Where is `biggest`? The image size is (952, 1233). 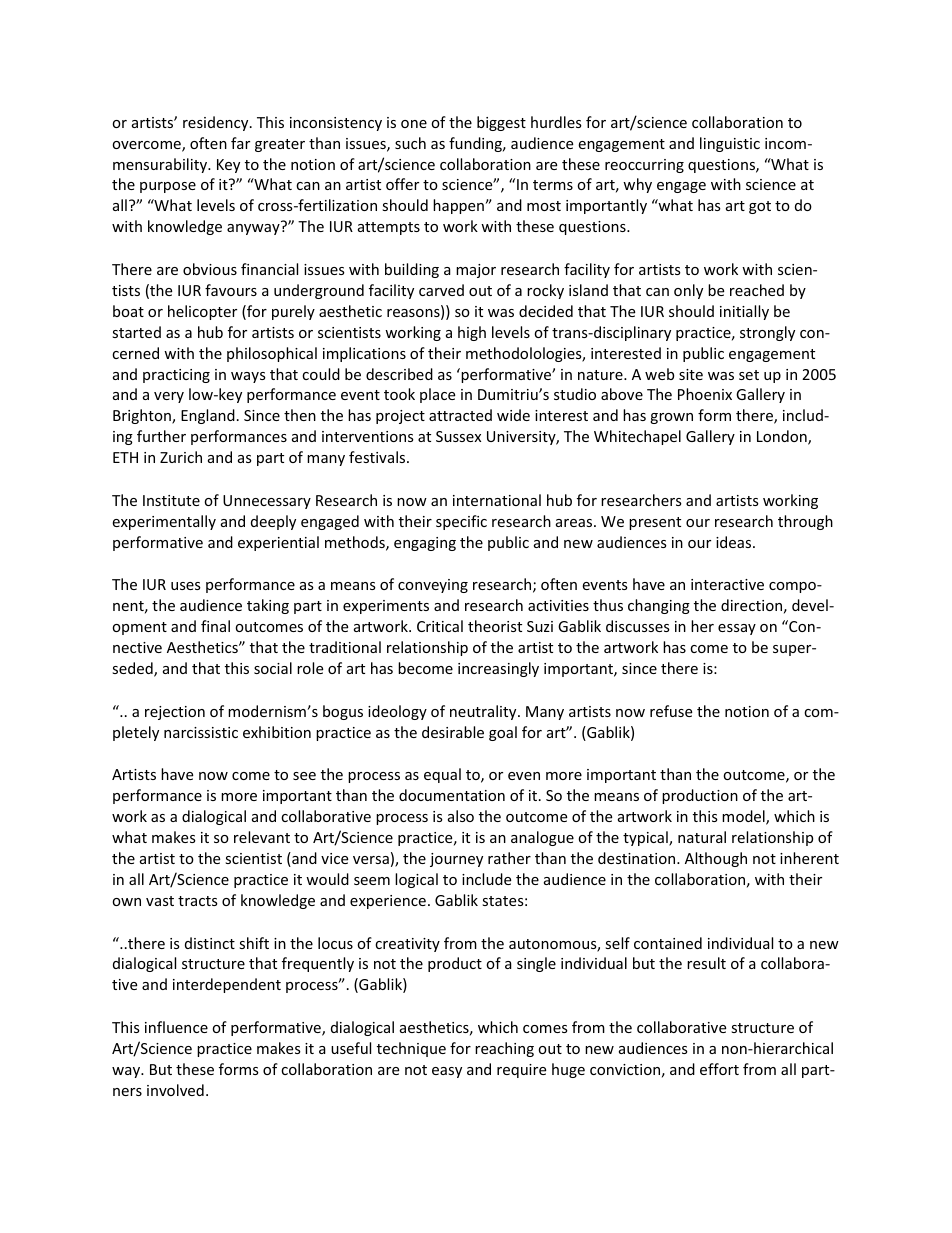
biggest is located at coordinates (501, 123).
